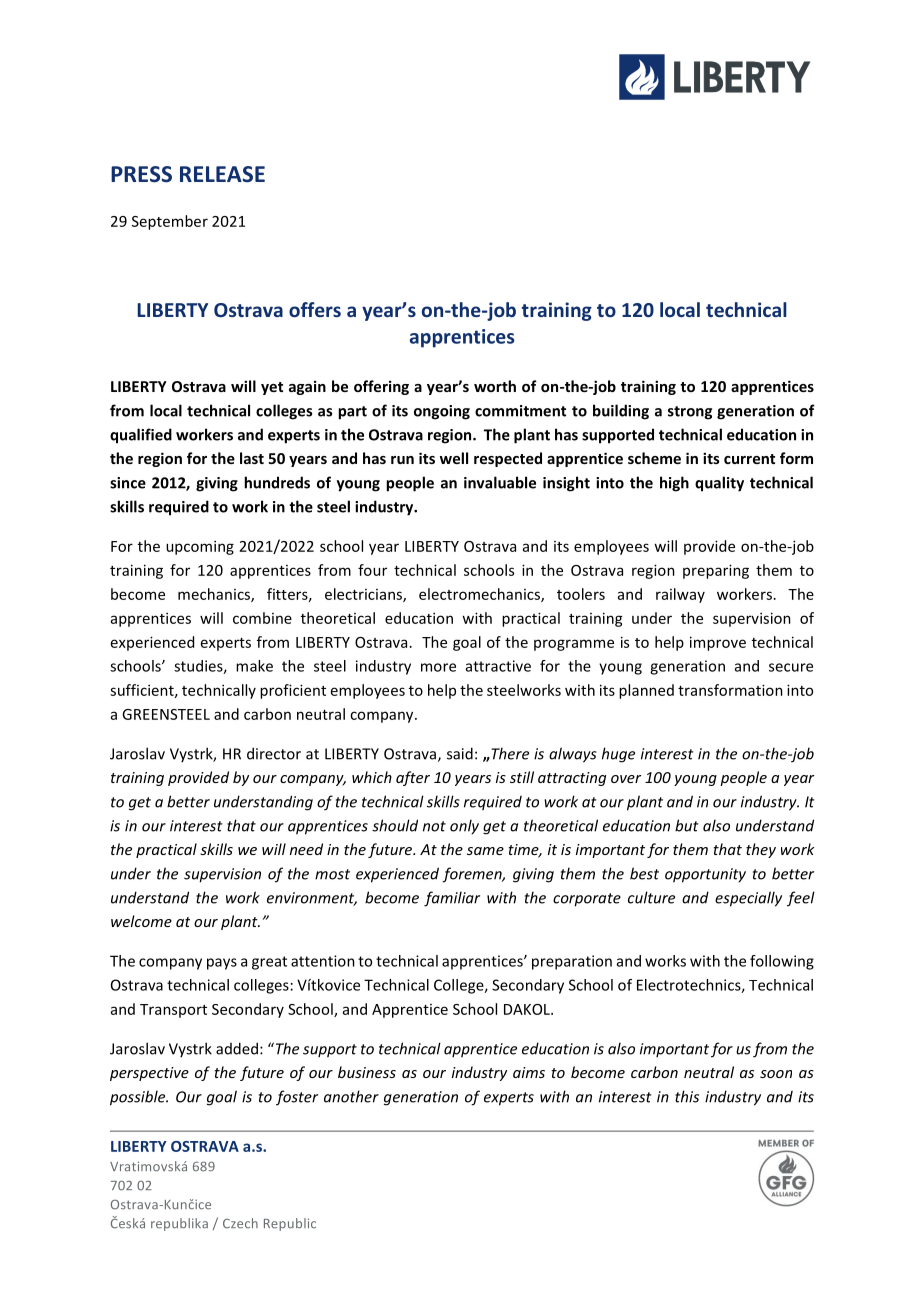 The image size is (924, 1308). Describe the element at coordinates (454, 458) in the image. I see `well` at that location.
